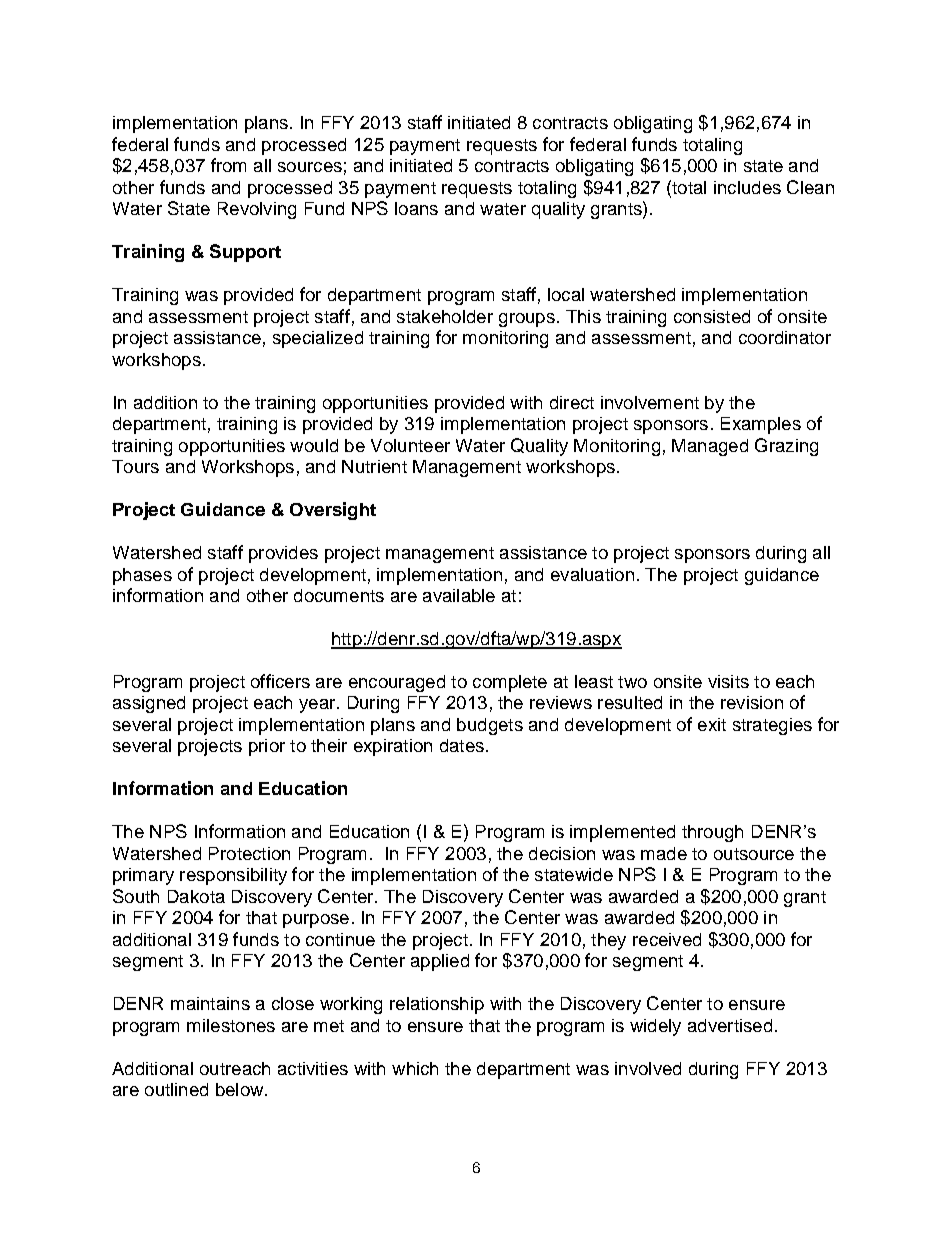  What do you see at coordinates (228, 165) in the document?
I see `from` at bounding box center [228, 165].
